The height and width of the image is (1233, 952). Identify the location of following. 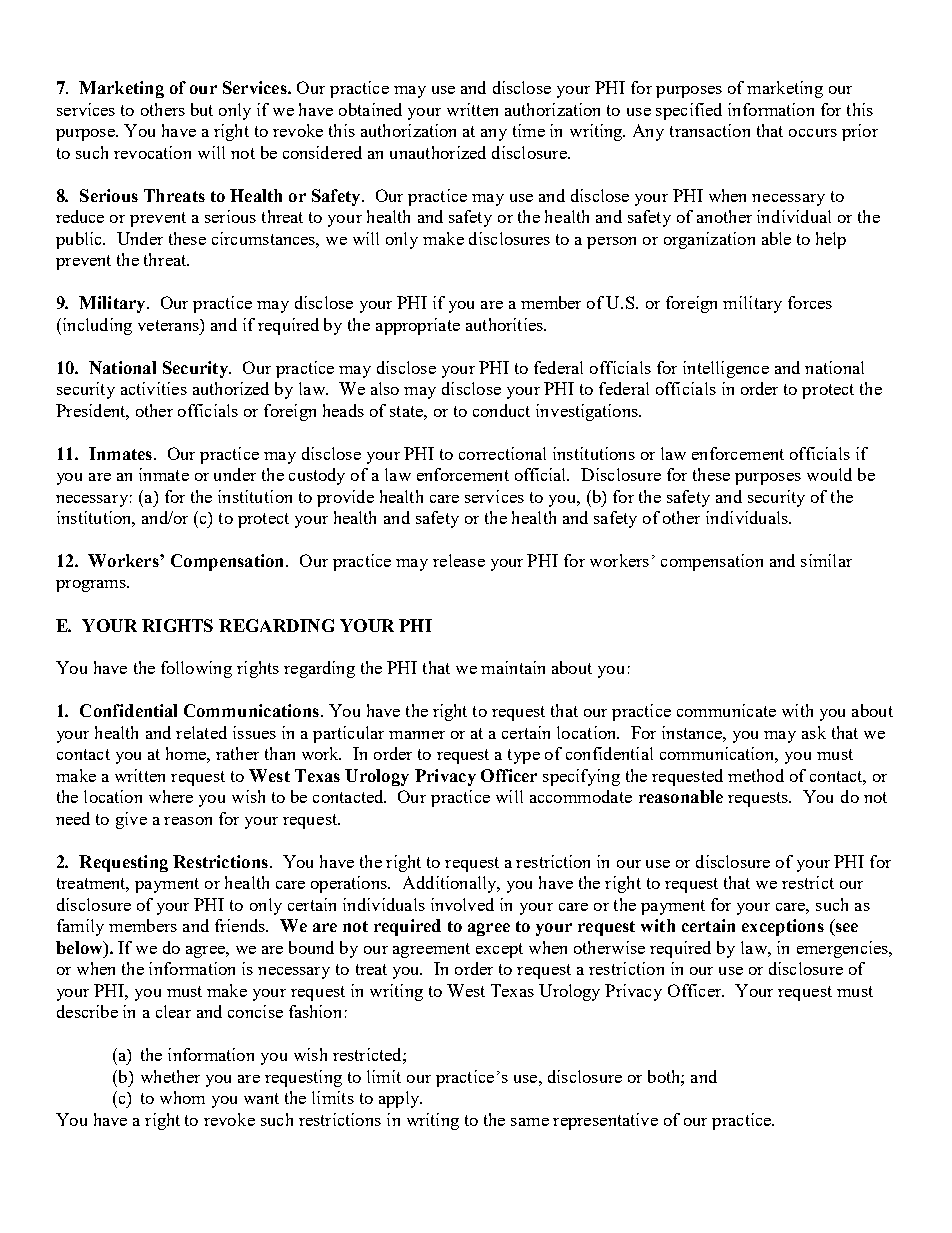
(196, 669).
